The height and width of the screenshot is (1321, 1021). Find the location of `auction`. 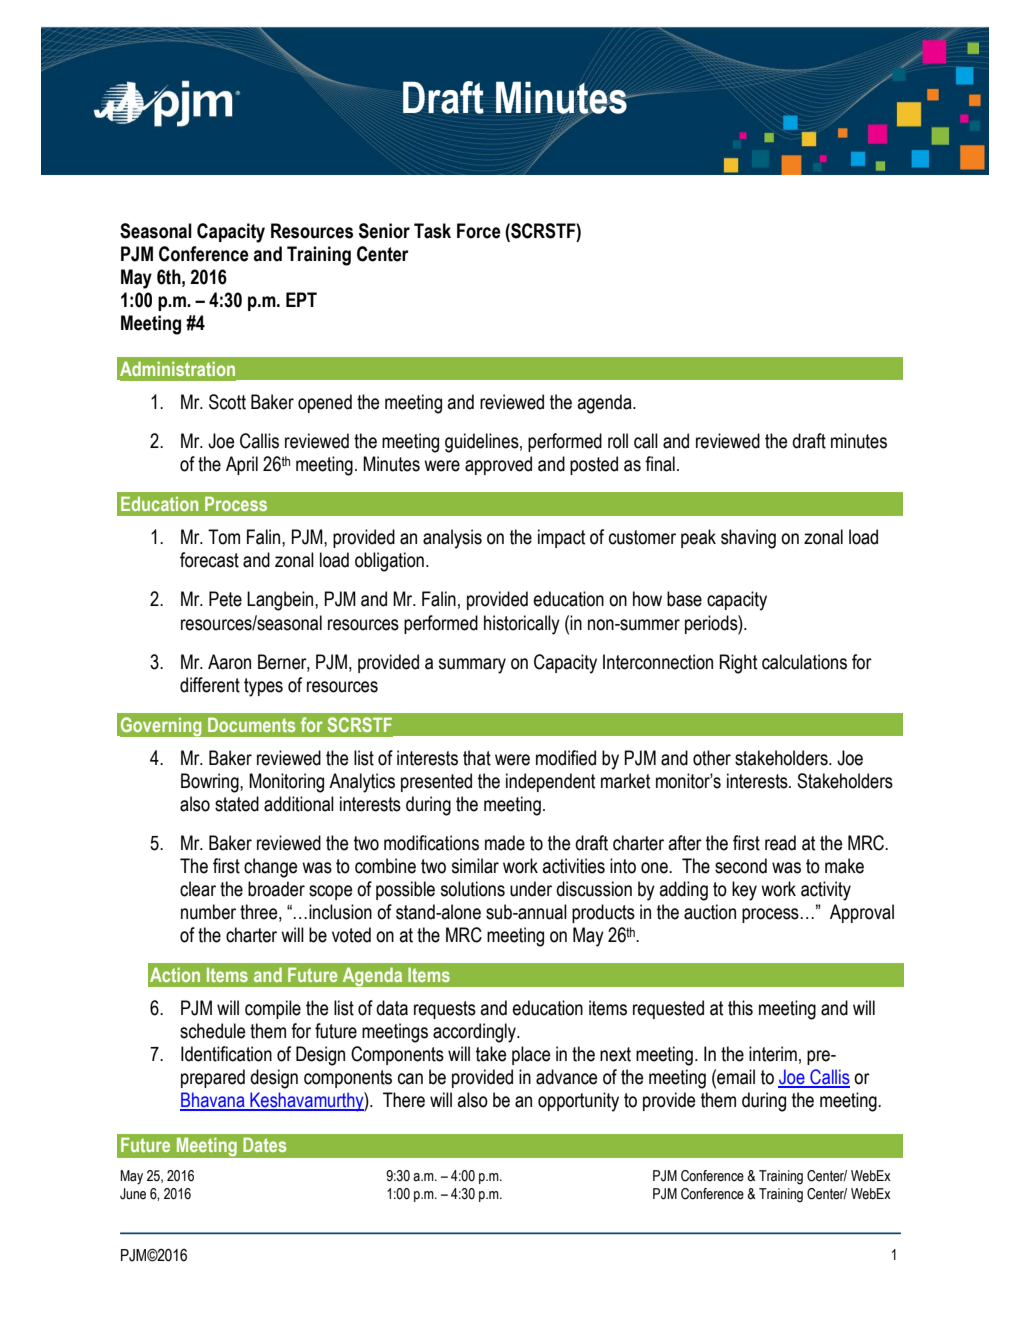

auction is located at coordinates (710, 912).
